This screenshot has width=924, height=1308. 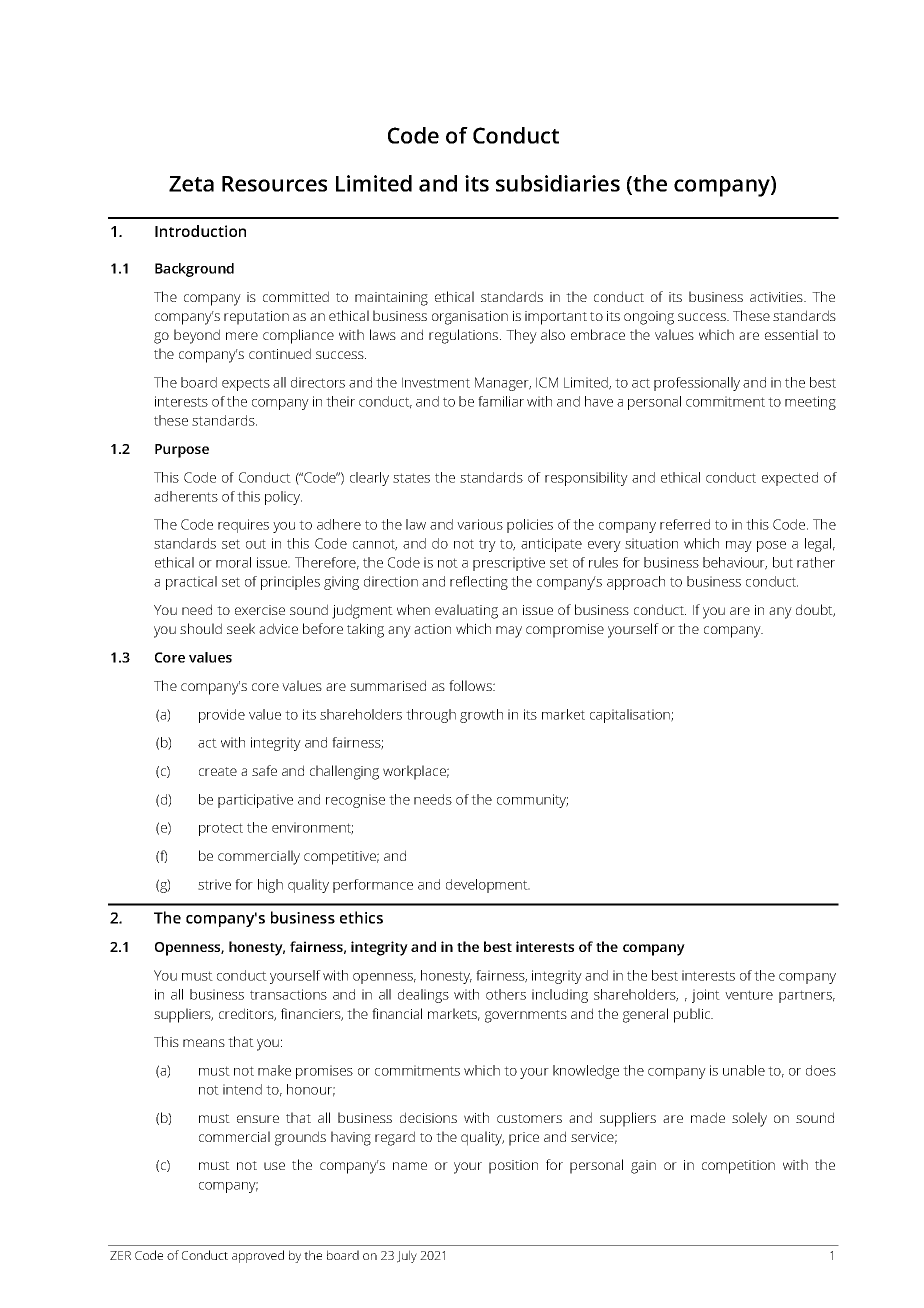 What do you see at coordinates (407, 1256) in the screenshot?
I see `July` at bounding box center [407, 1256].
